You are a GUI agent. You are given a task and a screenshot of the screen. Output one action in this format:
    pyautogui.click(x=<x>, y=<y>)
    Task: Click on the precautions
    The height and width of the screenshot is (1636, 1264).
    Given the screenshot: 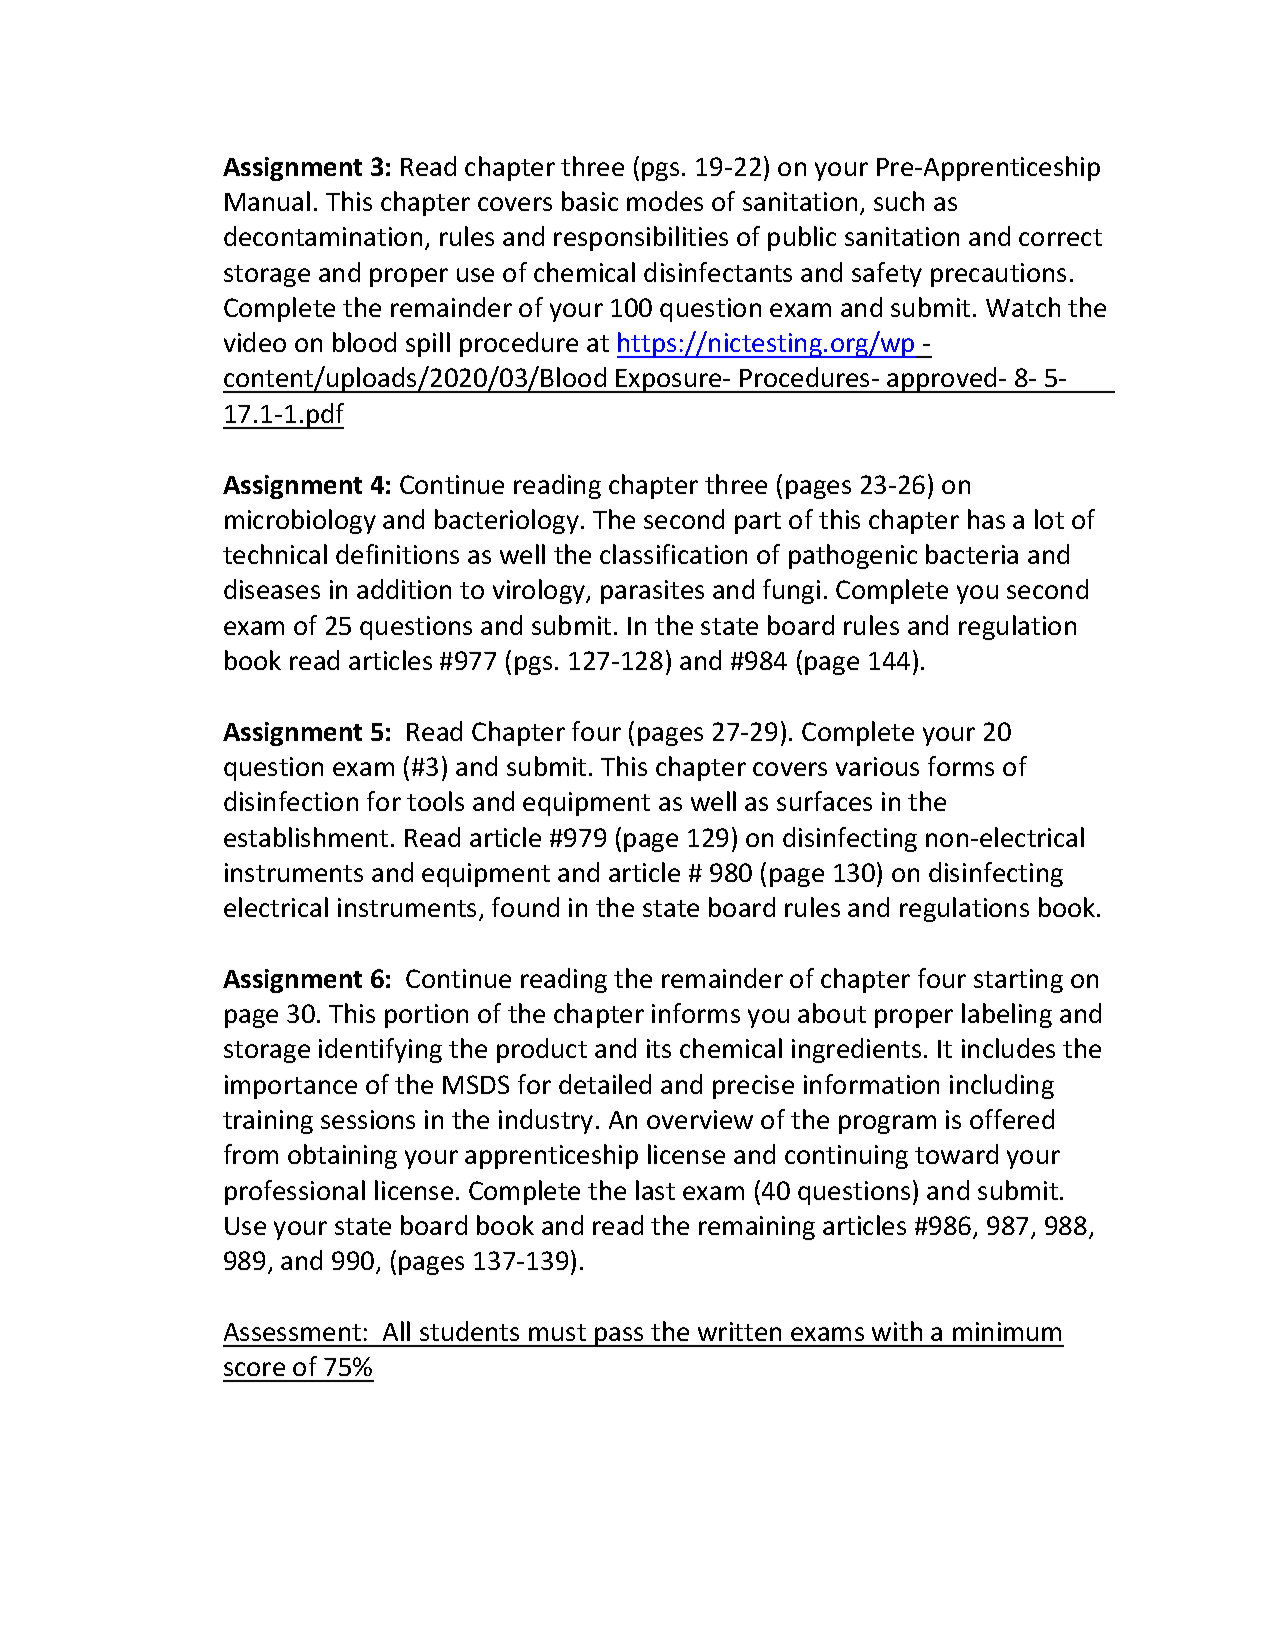 What is the action you would take?
    pyautogui.click(x=998, y=275)
